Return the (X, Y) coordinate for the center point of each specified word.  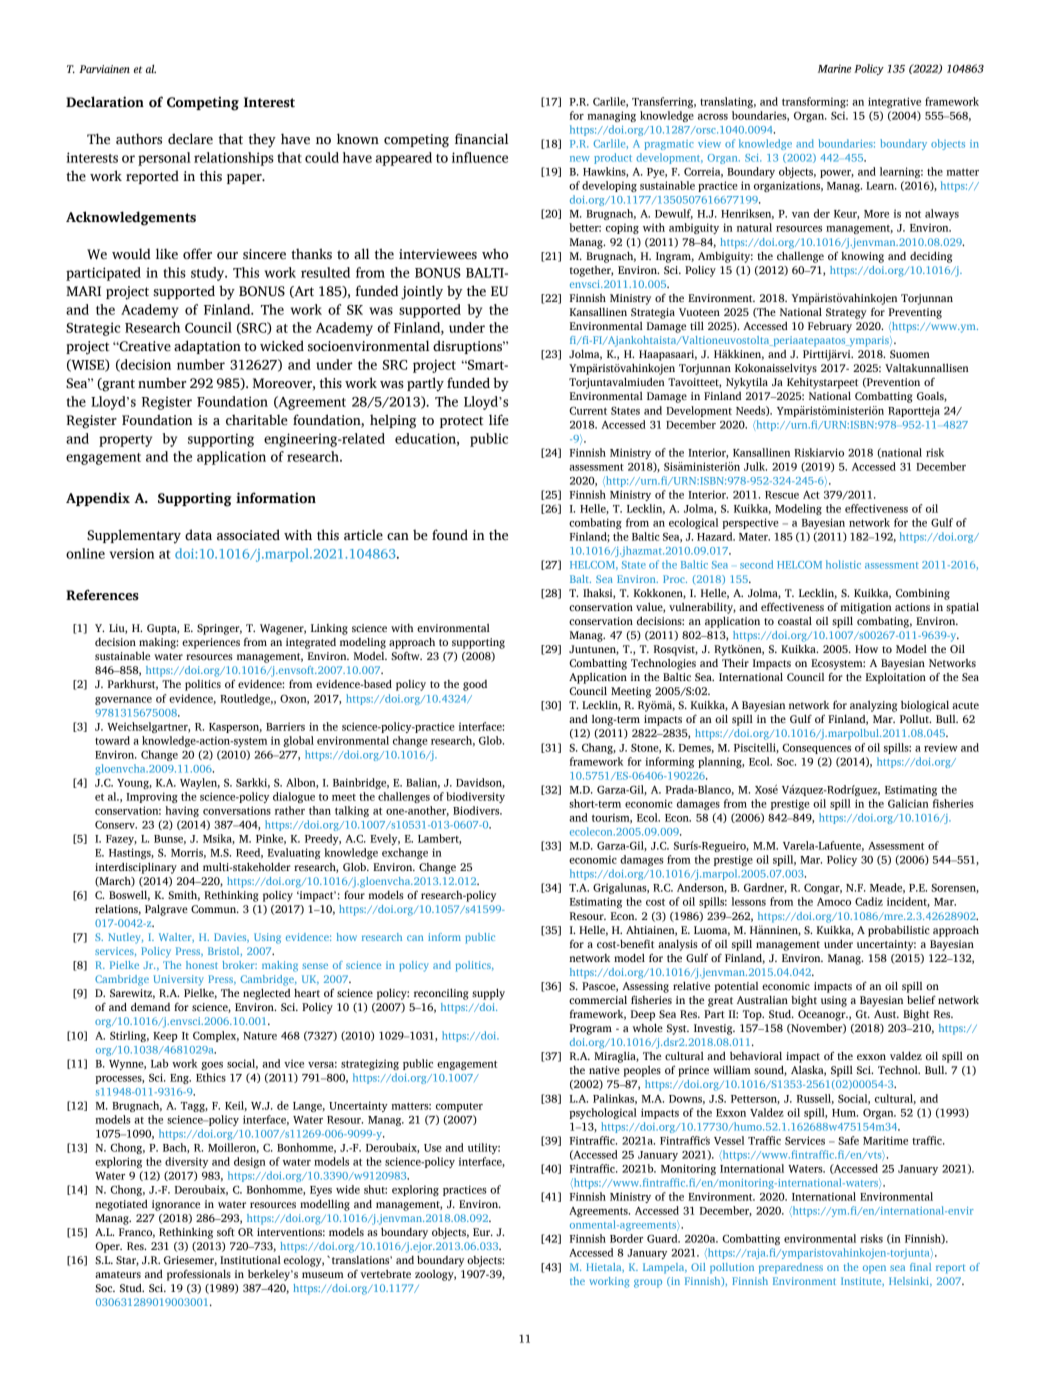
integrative (894, 102)
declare (190, 139)
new (580, 159)
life (499, 420)
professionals (199, 1275)
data (198, 535)
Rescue (782, 495)
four (354, 894)
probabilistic (899, 931)
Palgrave (166, 910)
